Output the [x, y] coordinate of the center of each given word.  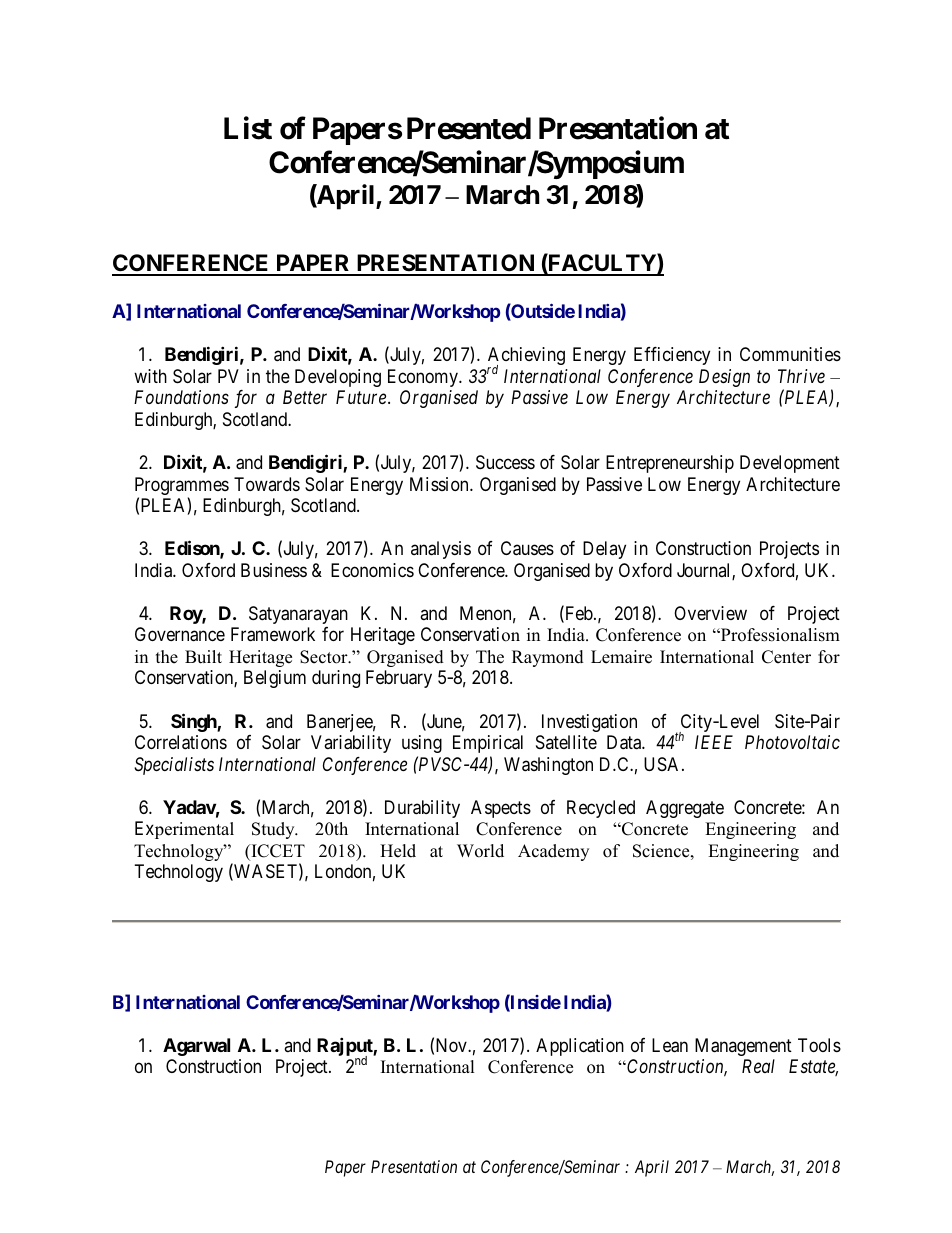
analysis [441, 550]
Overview [710, 613]
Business [274, 570]
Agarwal [196, 1047]
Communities [790, 354]
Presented [469, 128]
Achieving [526, 357]
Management [743, 1047]
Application [580, 1047]
